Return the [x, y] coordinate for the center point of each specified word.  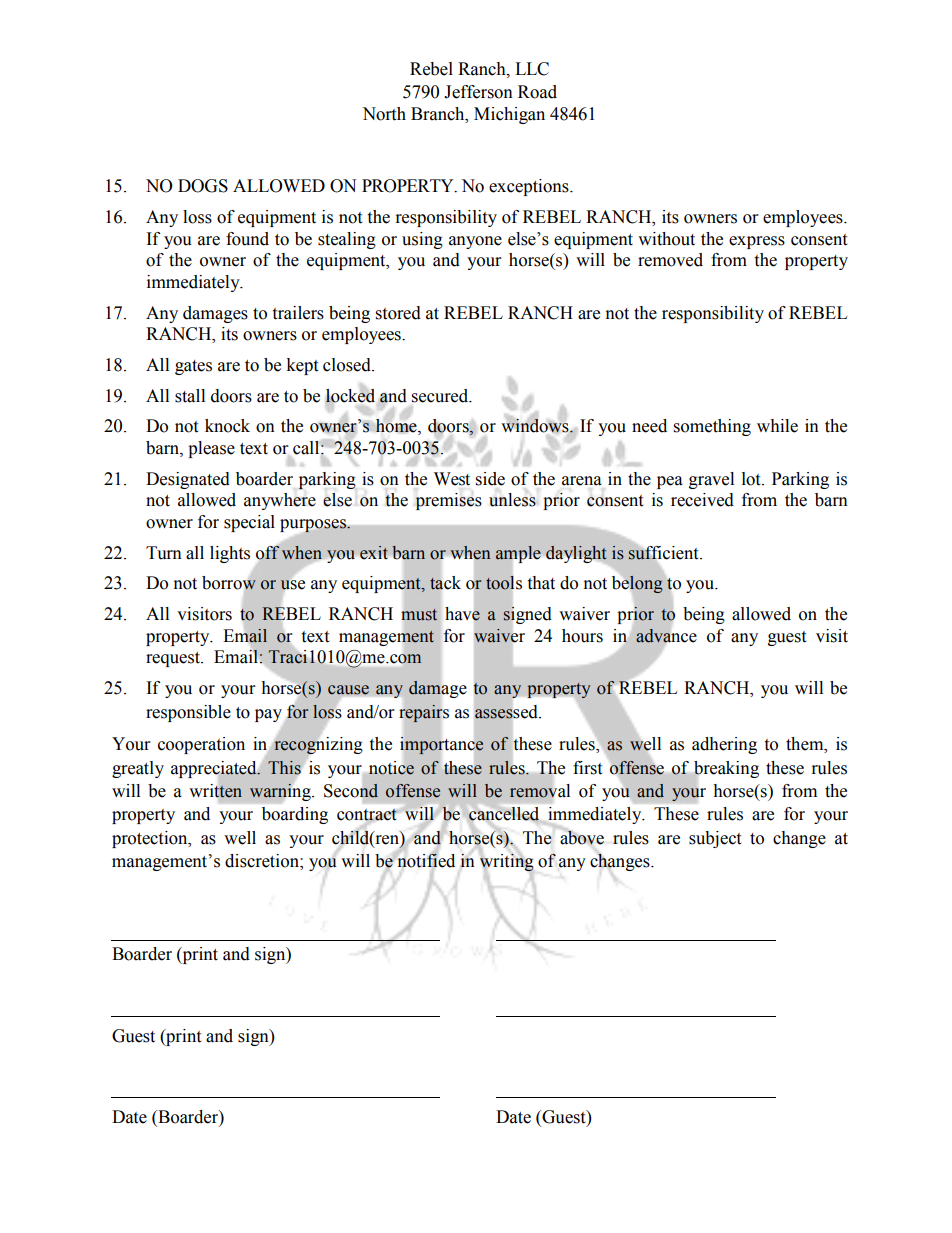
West [452, 479]
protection [151, 839]
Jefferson [478, 92]
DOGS [203, 186]
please [211, 449]
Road [537, 92]
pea [670, 482]
